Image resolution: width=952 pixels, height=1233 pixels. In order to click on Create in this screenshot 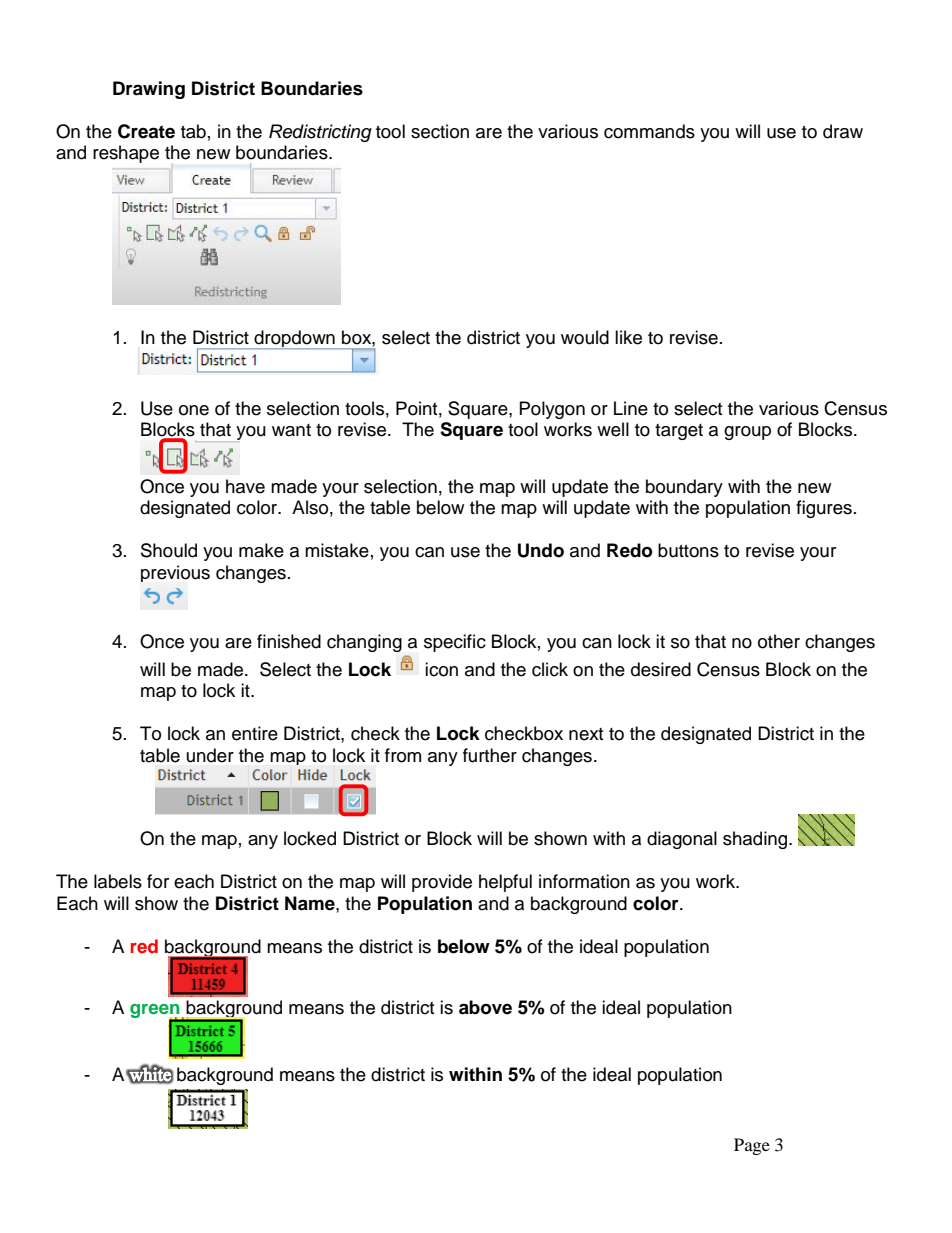, I will do `click(146, 131)`.
